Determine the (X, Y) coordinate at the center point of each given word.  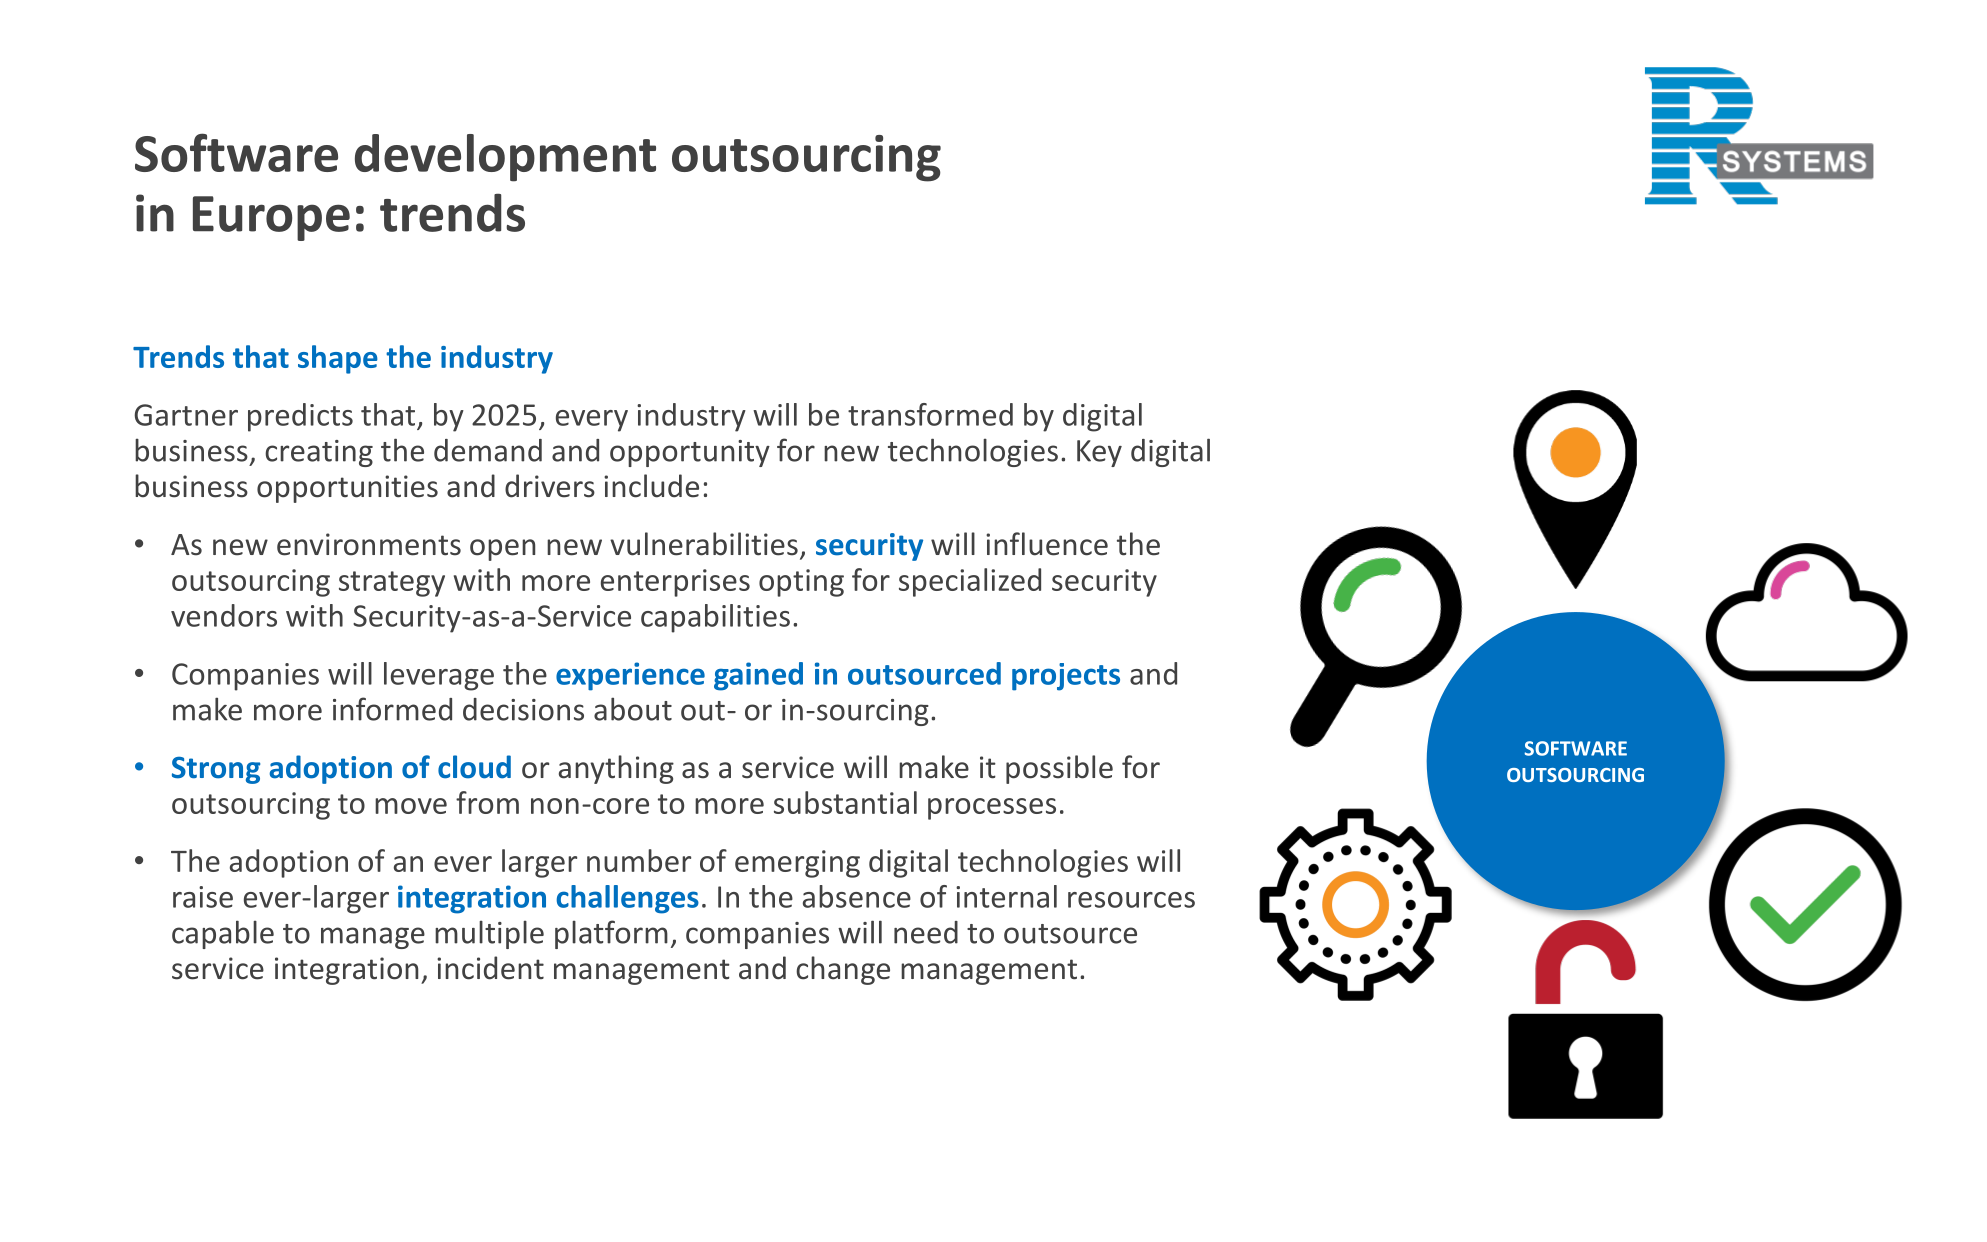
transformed (930, 414)
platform (611, 934)
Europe (271, 218)
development (505, 158)
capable (223, 934)
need (926, 932)
